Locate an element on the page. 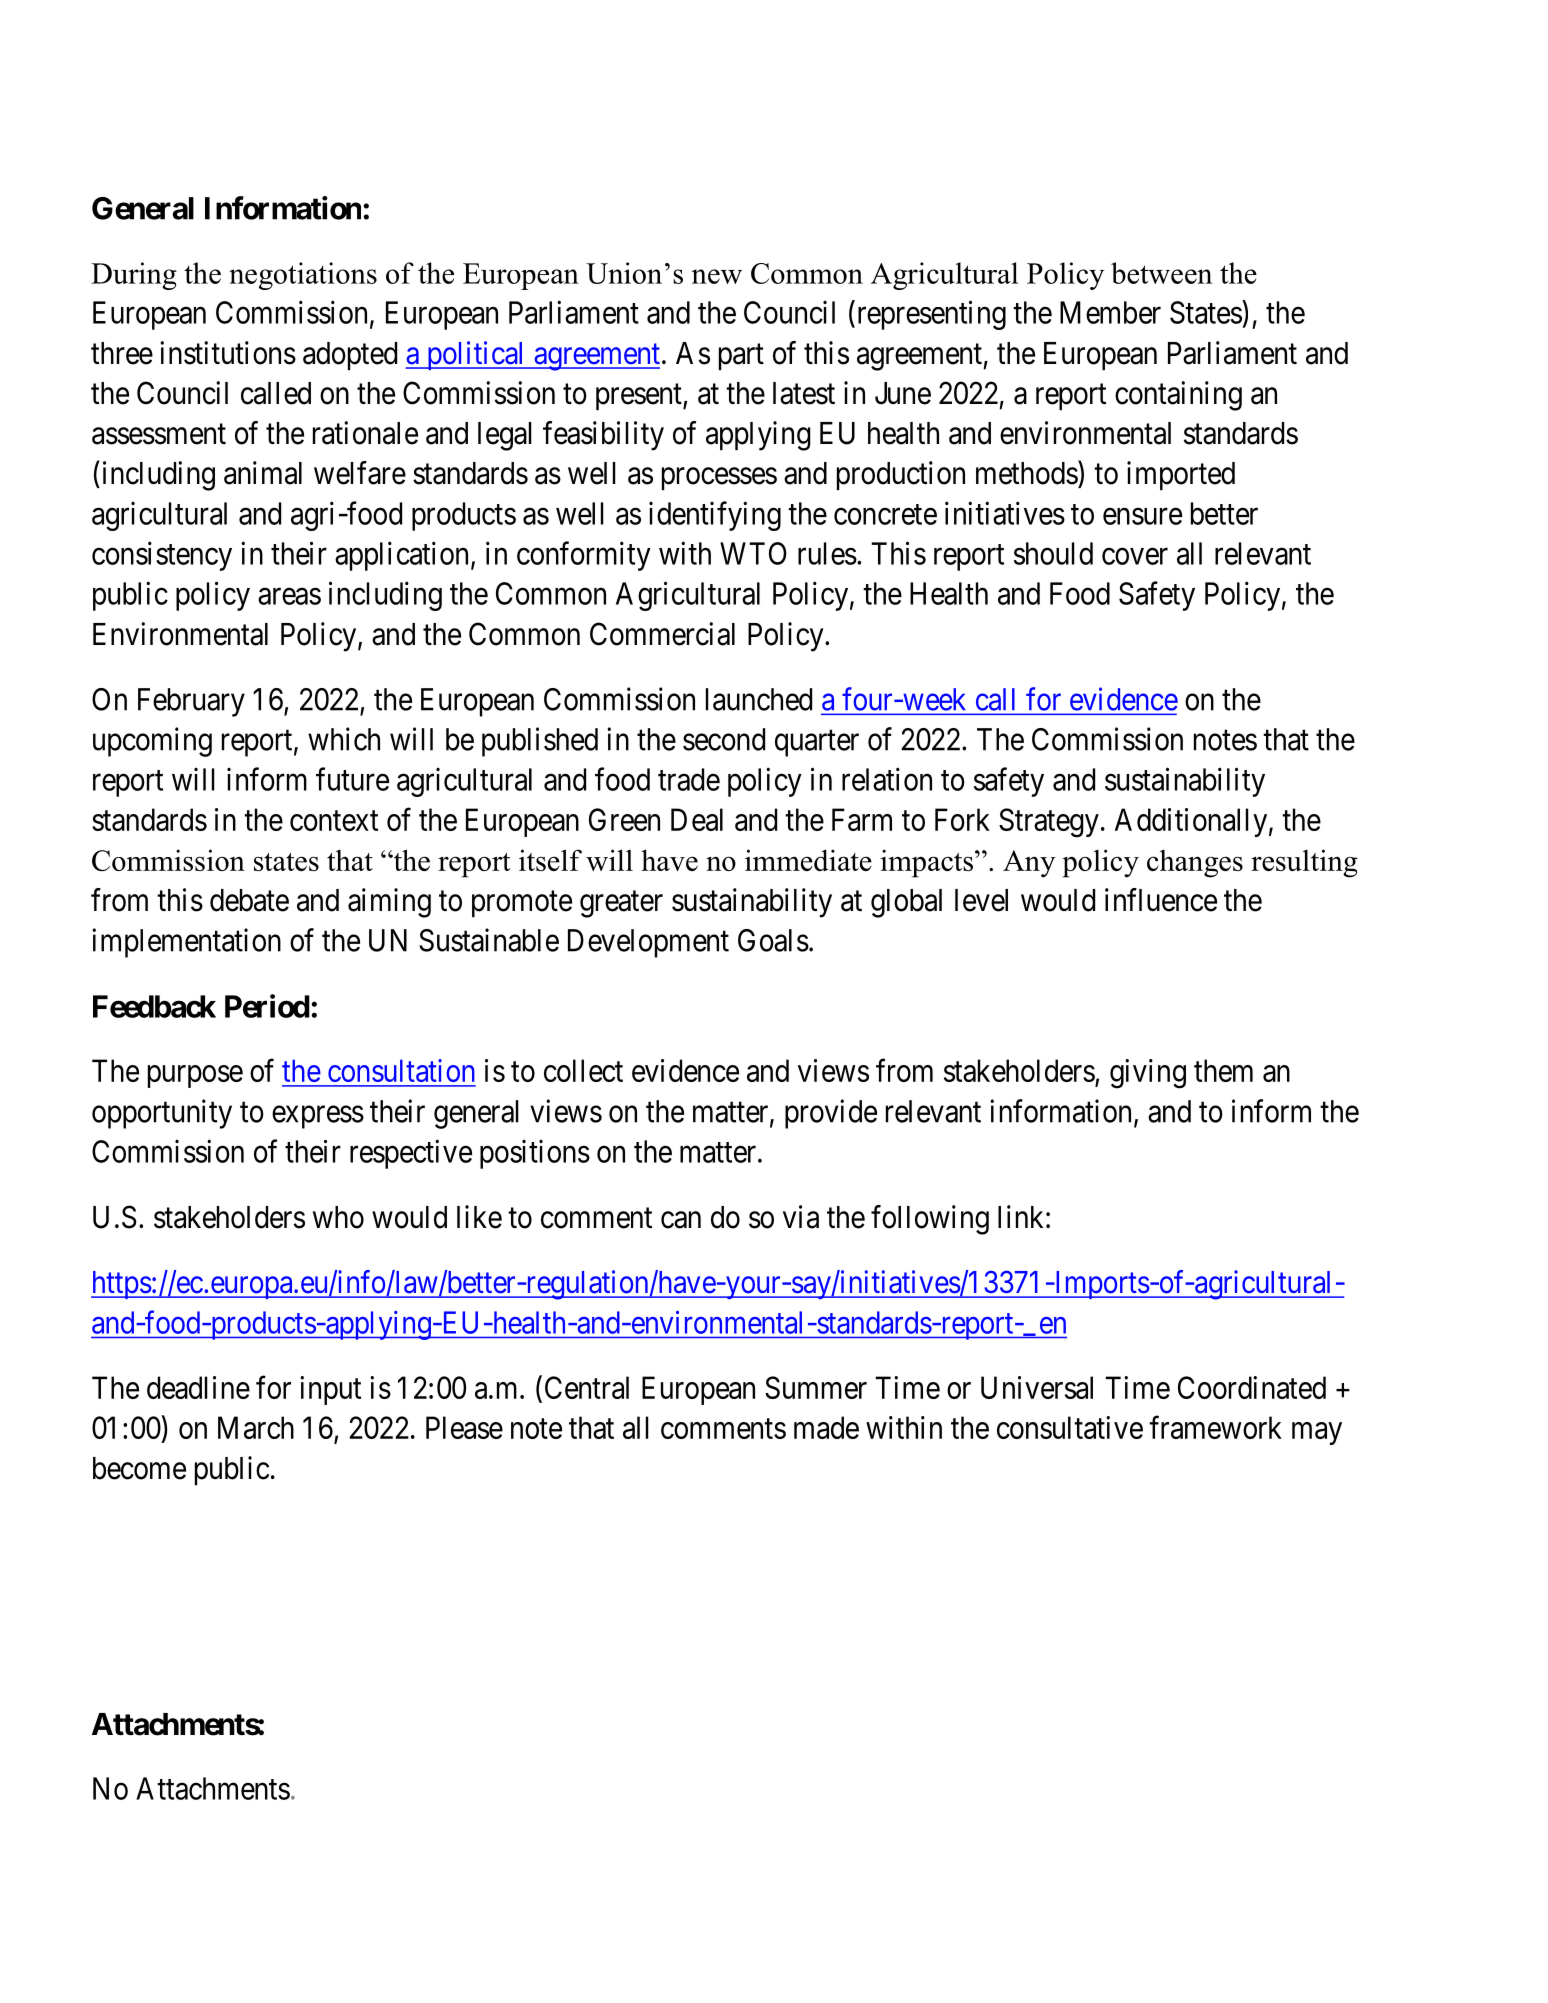 This page has height=2003, width=1548. Development is located at coordinates (648, 943).
